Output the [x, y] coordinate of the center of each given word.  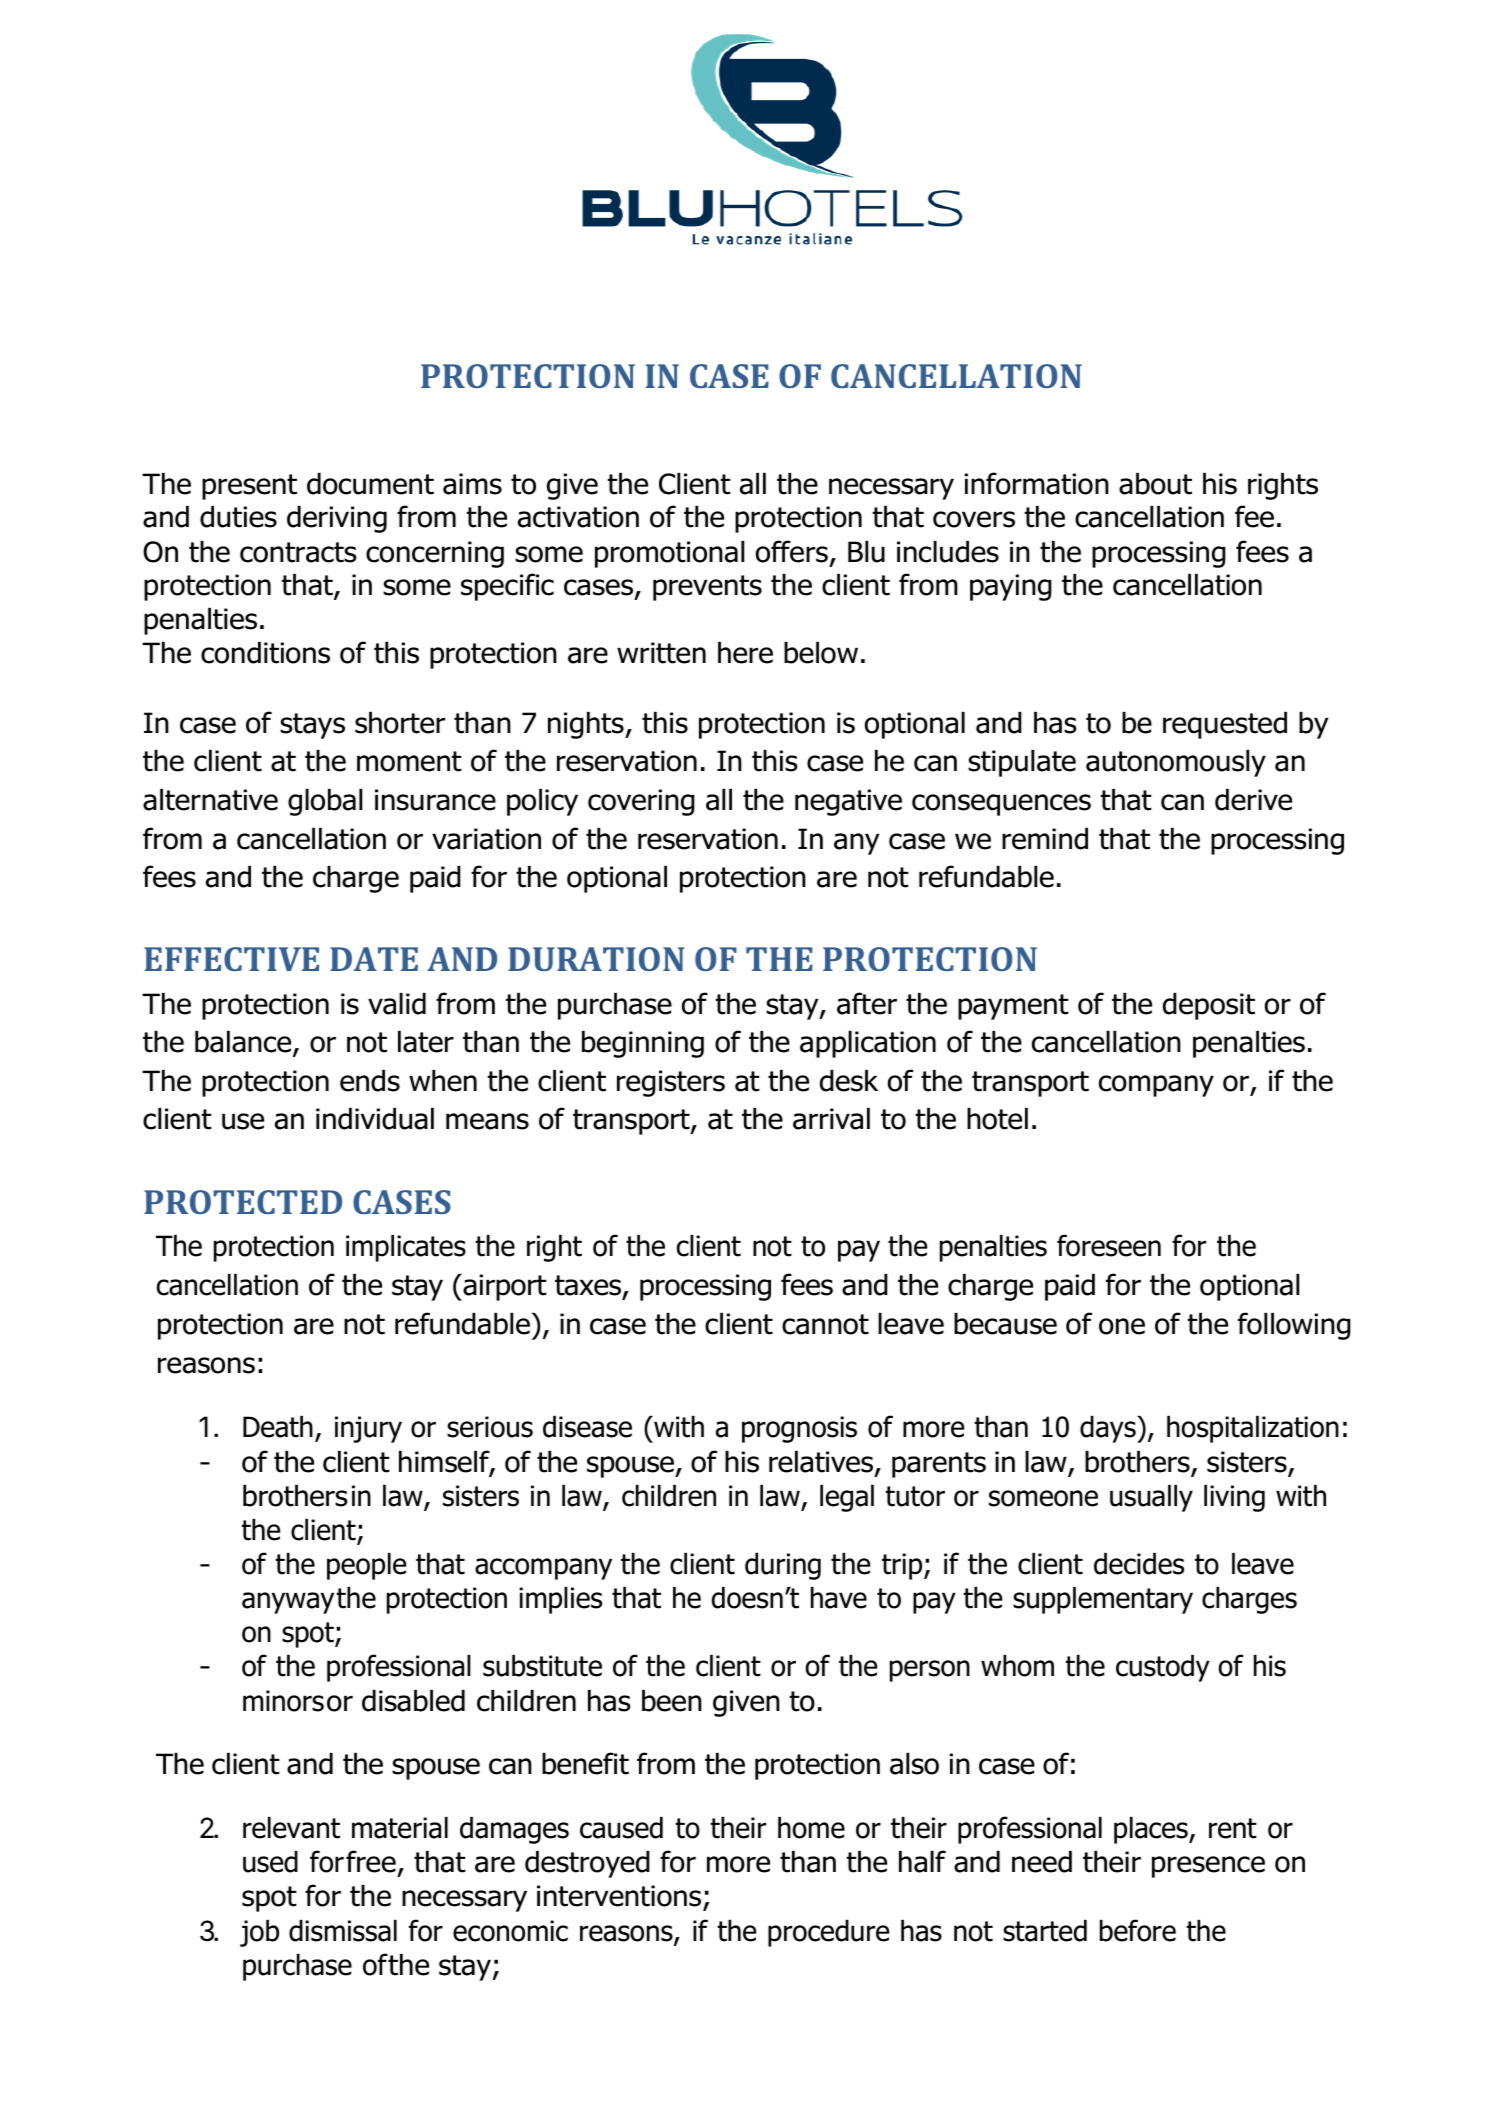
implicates [406, 1248]
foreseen [1109, 1245]
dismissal [343, 1931]
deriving [337, 519]
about [1155, 484]
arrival [831, 1119]
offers [792, 551]
